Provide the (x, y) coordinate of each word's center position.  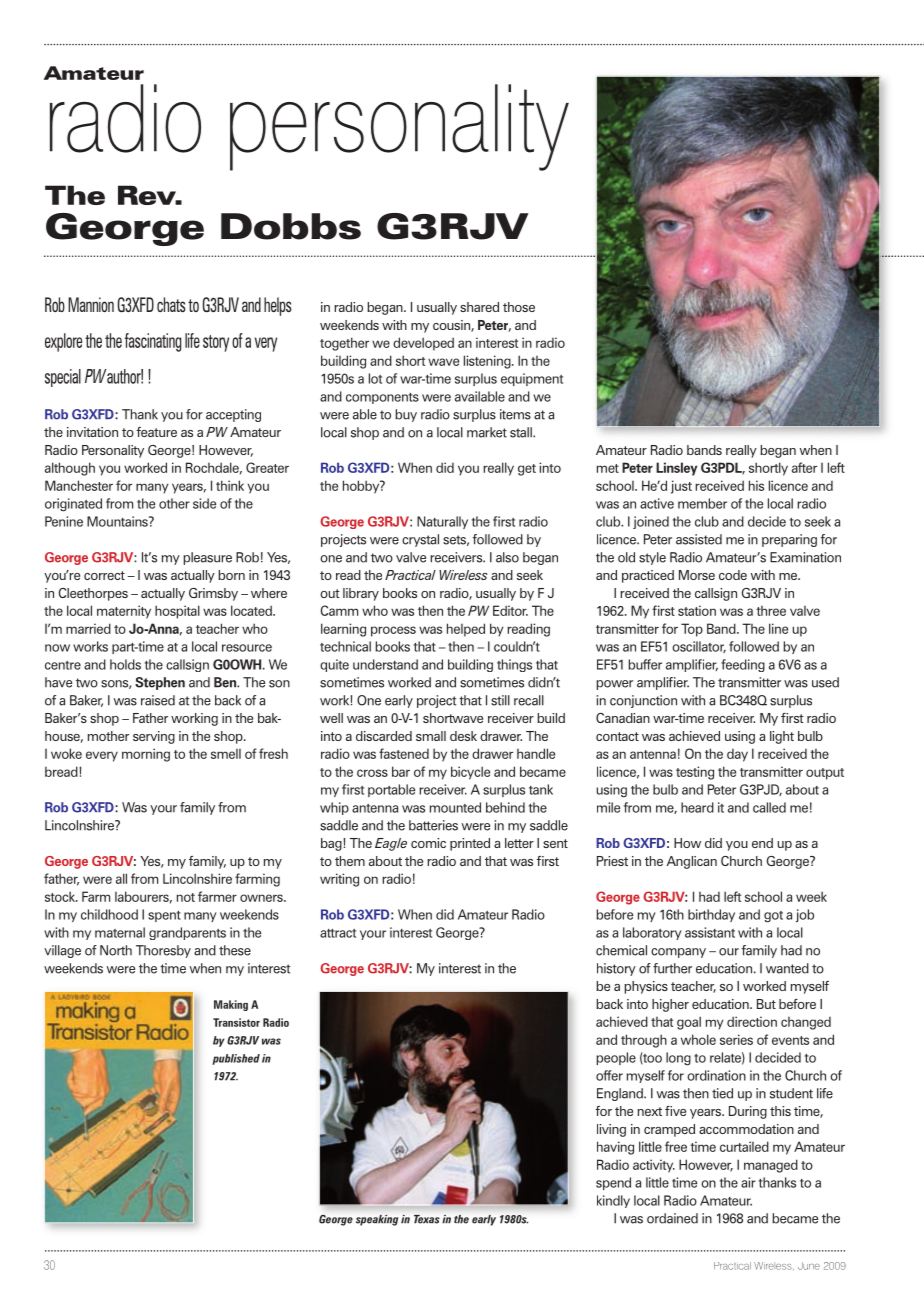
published (236, 1059)
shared (479, 307)
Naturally (442, 522)
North (116, 950)
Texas (427, 1219)
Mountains (118, 521)
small (431, 736)
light (782, 737)
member (702, 503)
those (519, 307)
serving (154, 737)
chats (171, 304)
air (748, 1182)
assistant (710, 932)
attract (338, 933)
